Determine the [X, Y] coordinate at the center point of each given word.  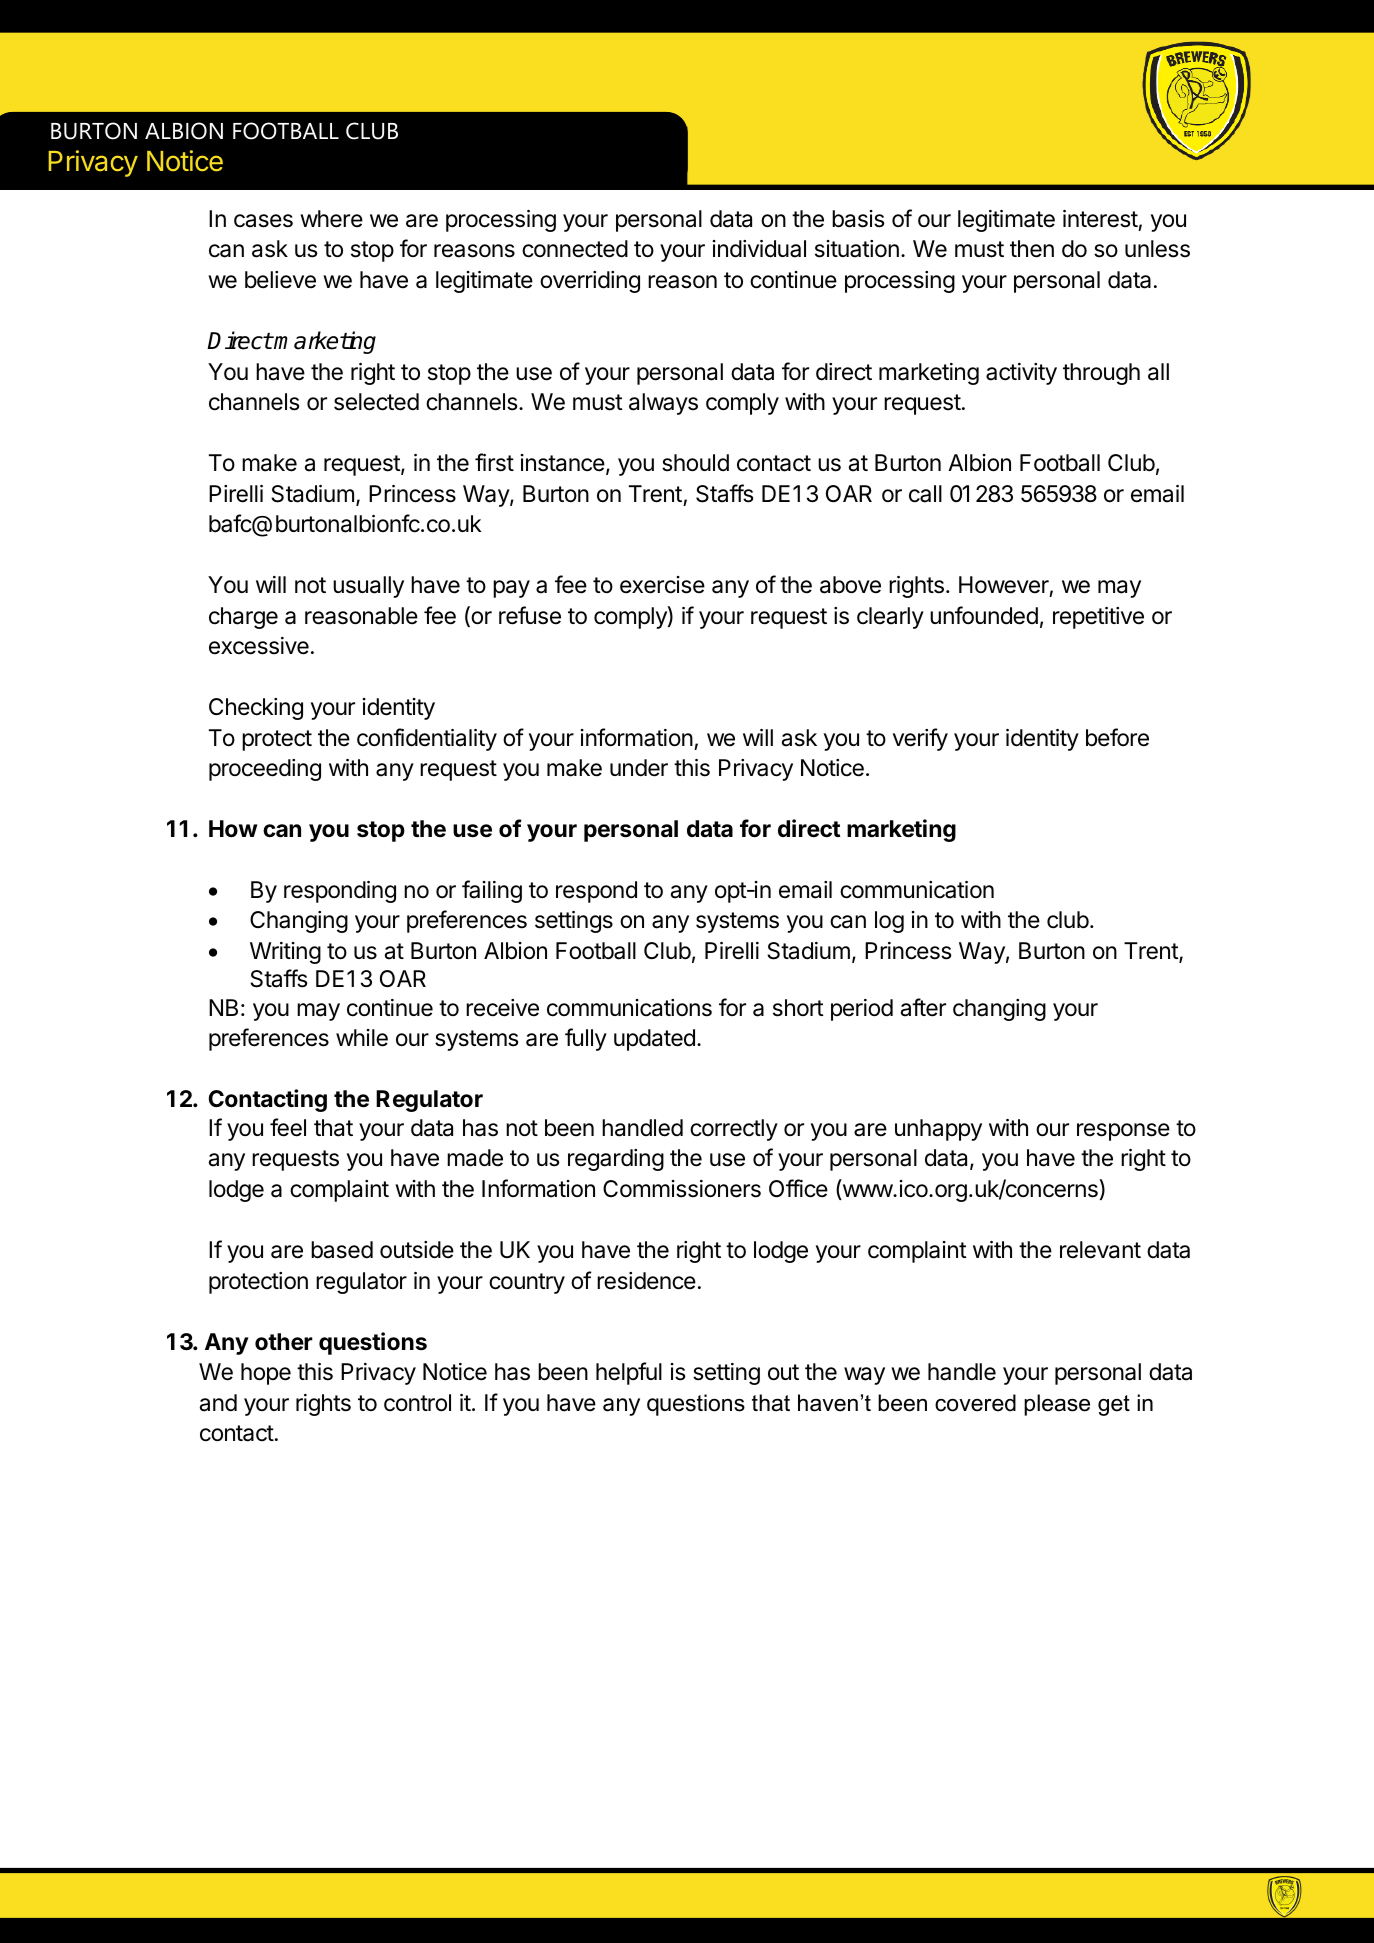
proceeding [265, 770]
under [639, 768]
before [1117, 737]
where [331, 219]
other [284, 1342]
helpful [629, 1373]
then [1032, 249]
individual [759, 249]
